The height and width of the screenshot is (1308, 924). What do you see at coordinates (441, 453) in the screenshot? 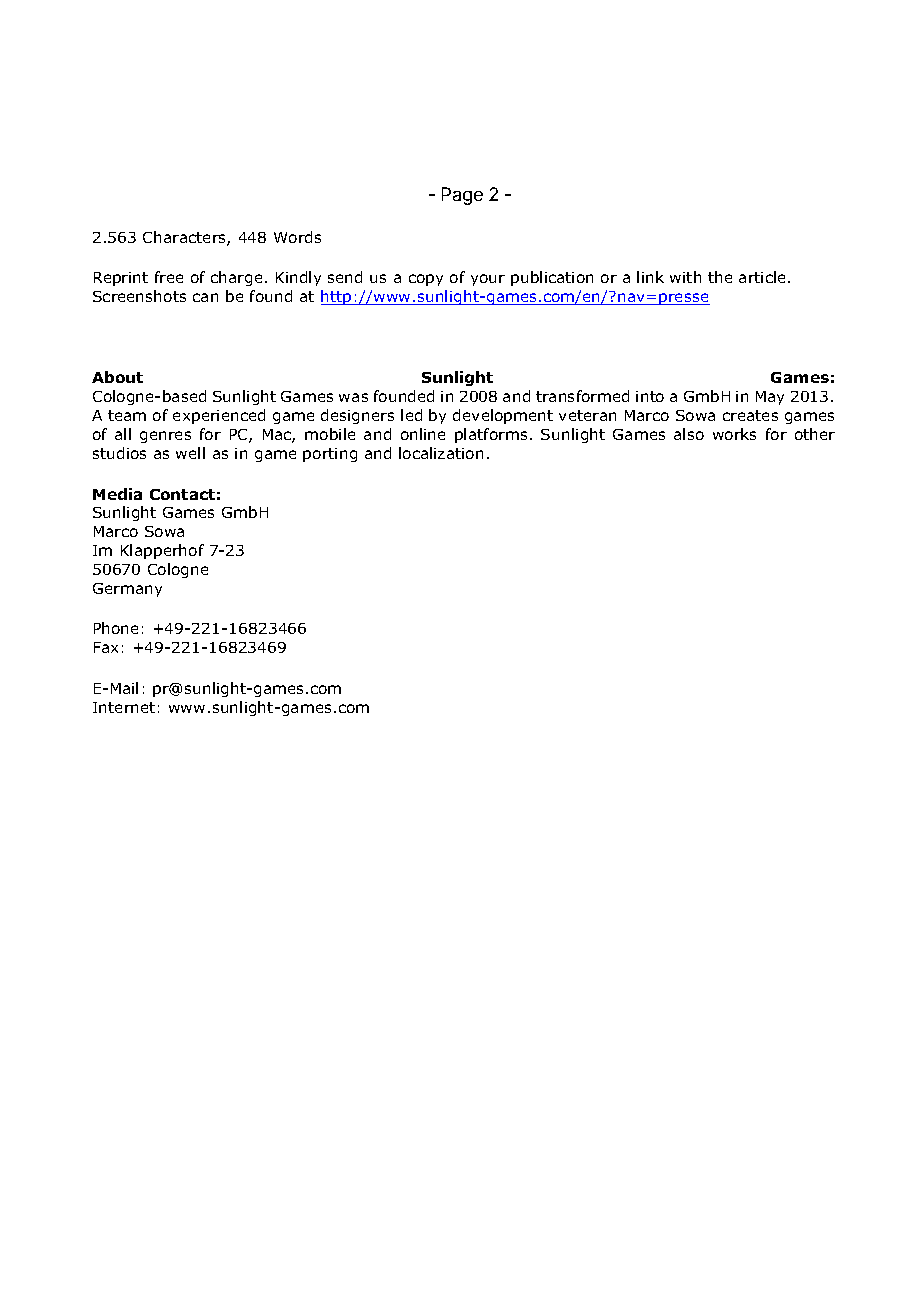
I see `localization` at bounding box center [441, 453].
